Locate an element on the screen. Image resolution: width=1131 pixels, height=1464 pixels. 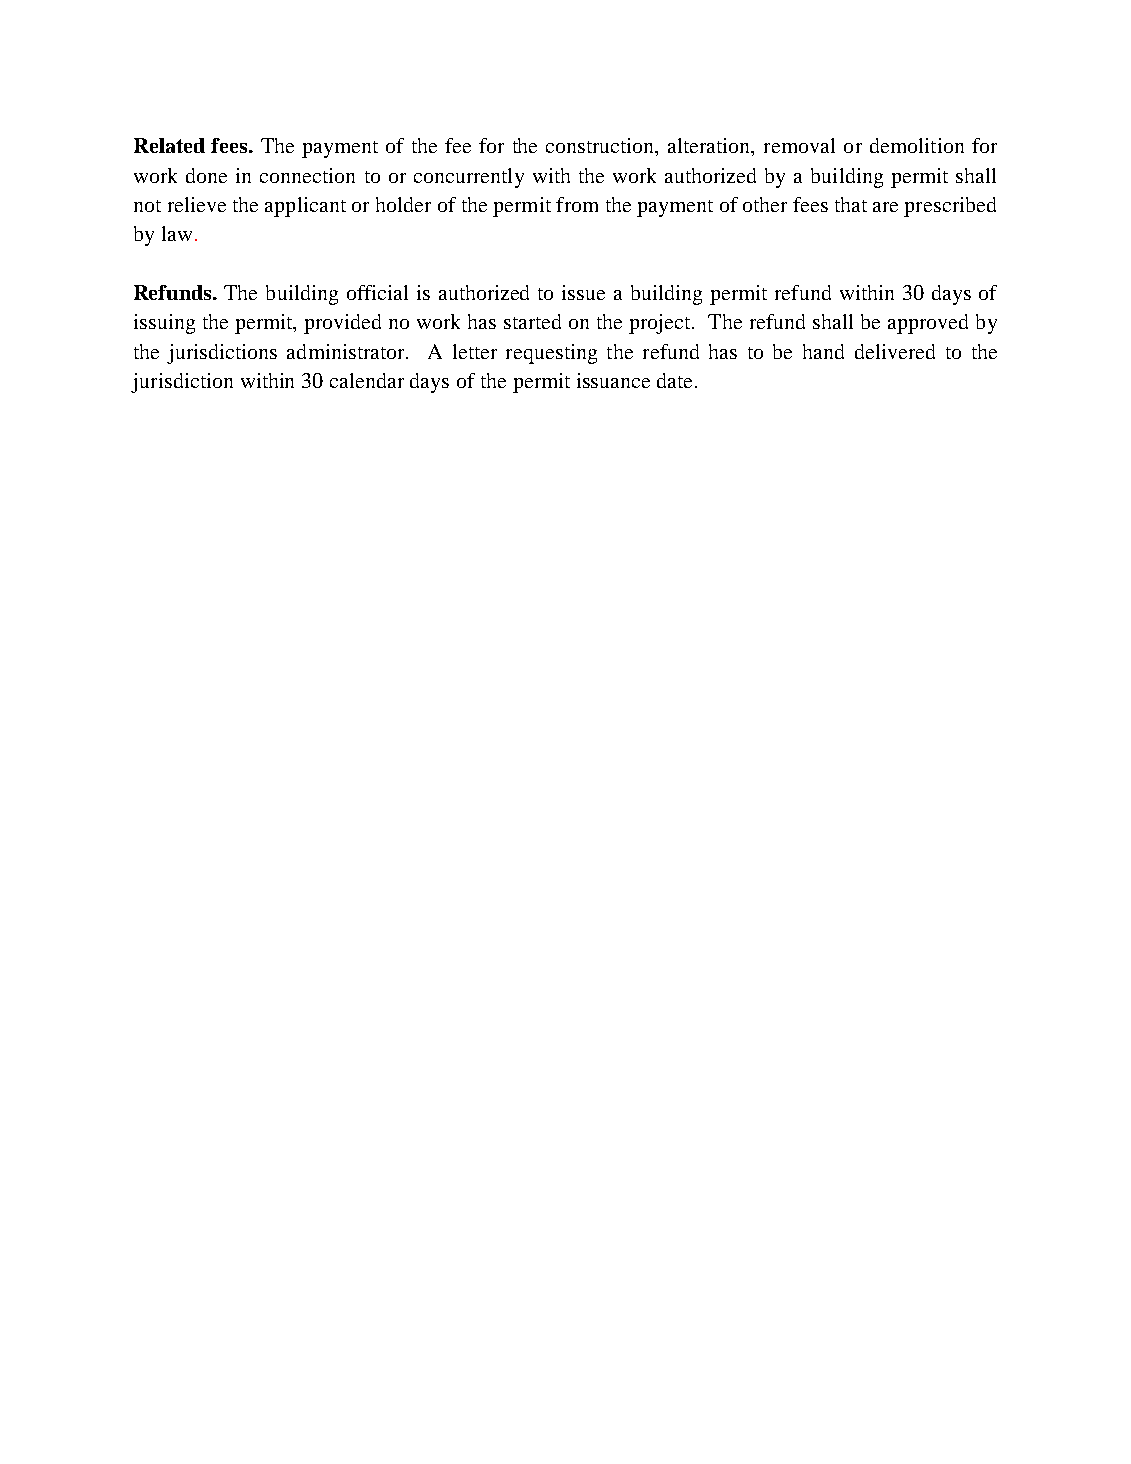
Related is located at coordinates (169, 145).
